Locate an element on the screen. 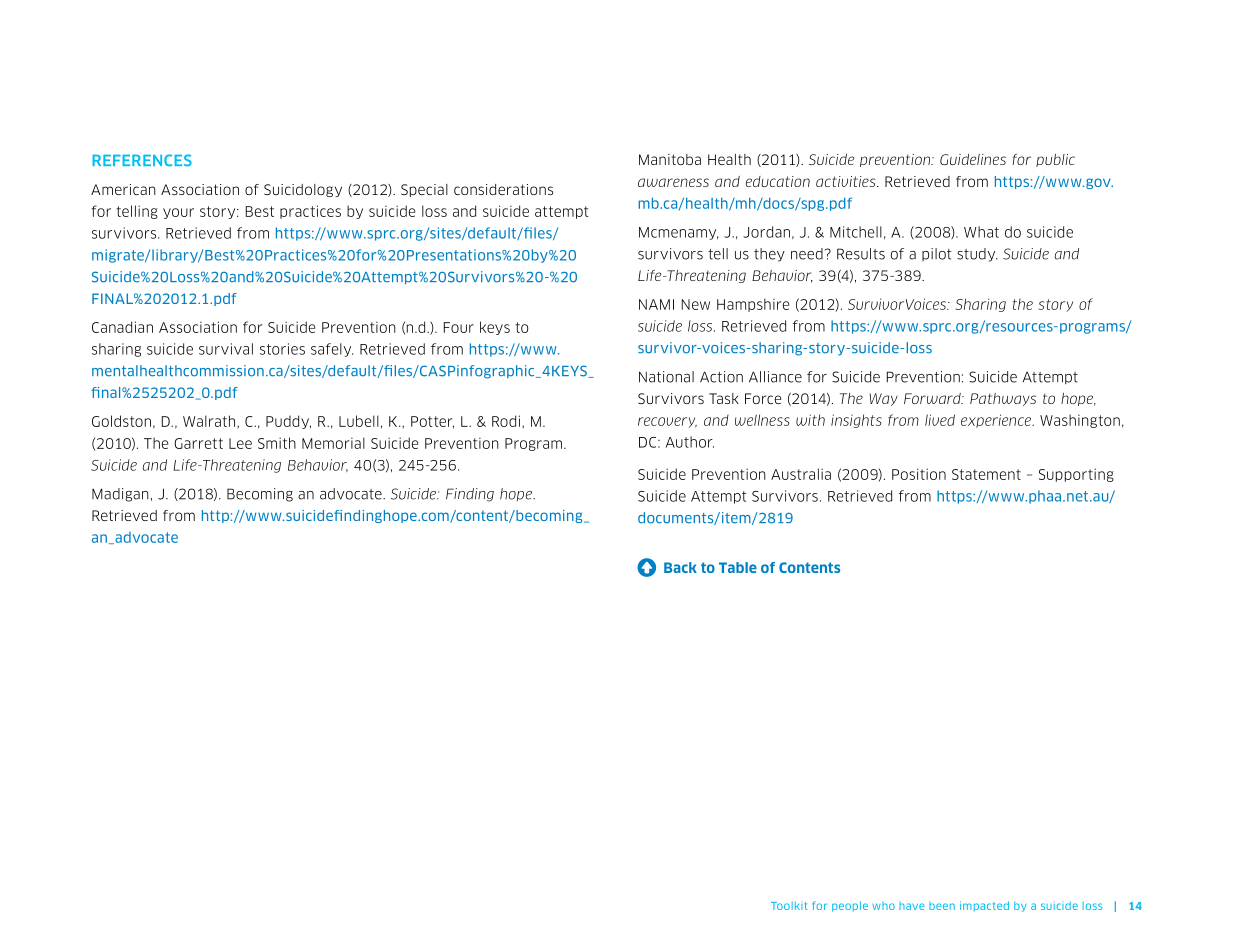 The width and height of the screenshot is (1233, 952). Guidelines is located at coordinates (973, 159).
